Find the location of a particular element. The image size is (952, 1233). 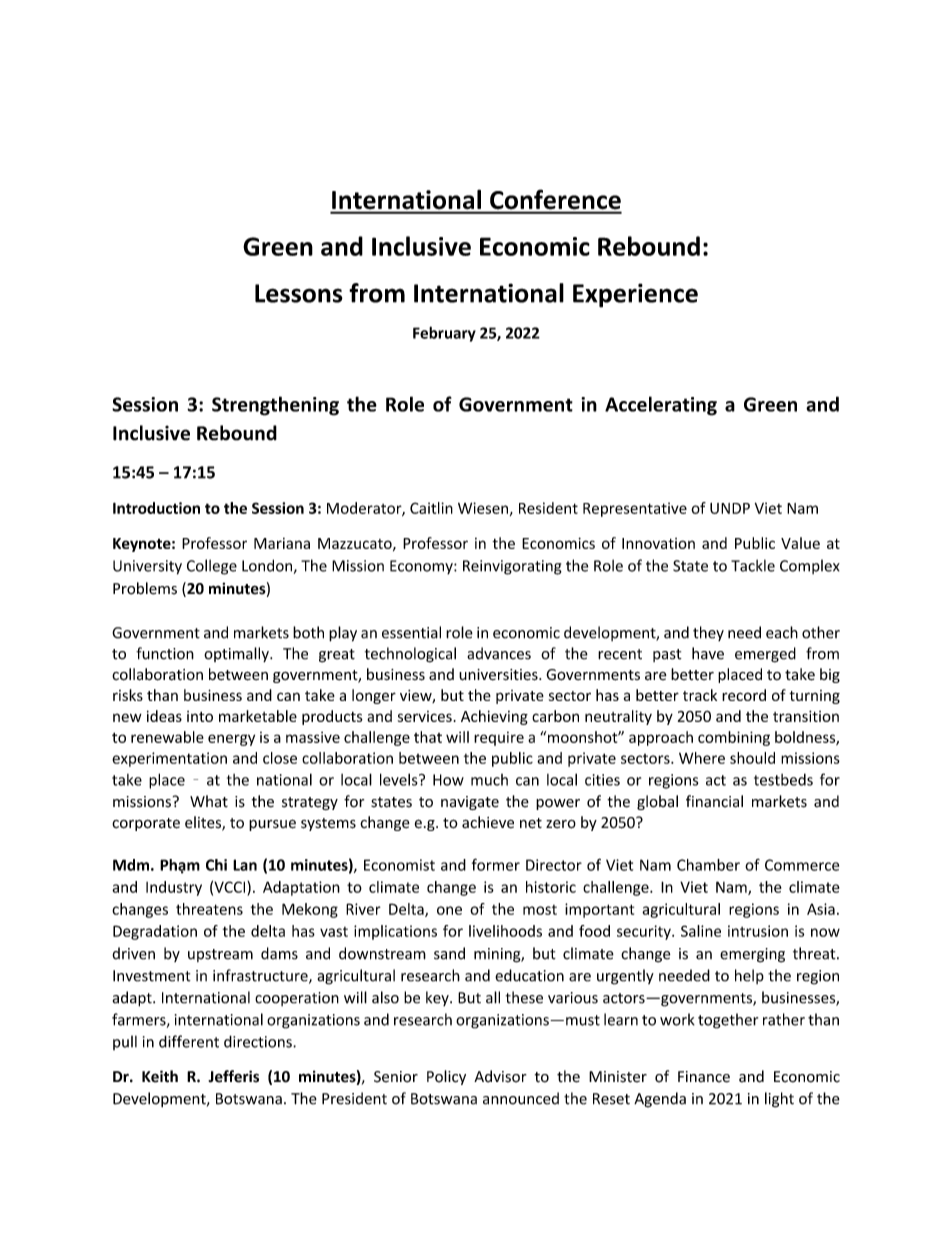

College is located at coordinates (212, 567).
